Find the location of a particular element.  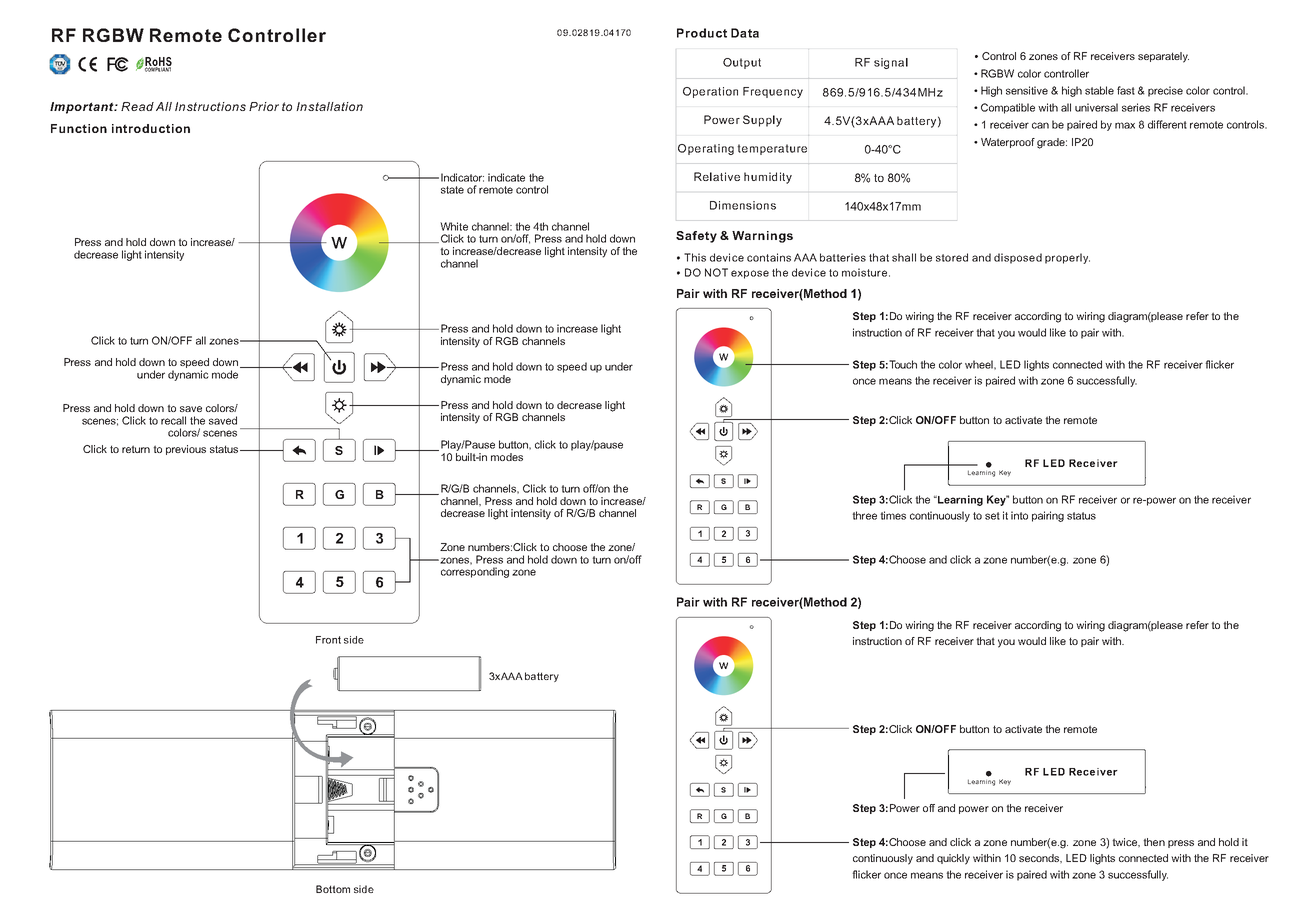

quickly is located at coordinates (953, 859).
